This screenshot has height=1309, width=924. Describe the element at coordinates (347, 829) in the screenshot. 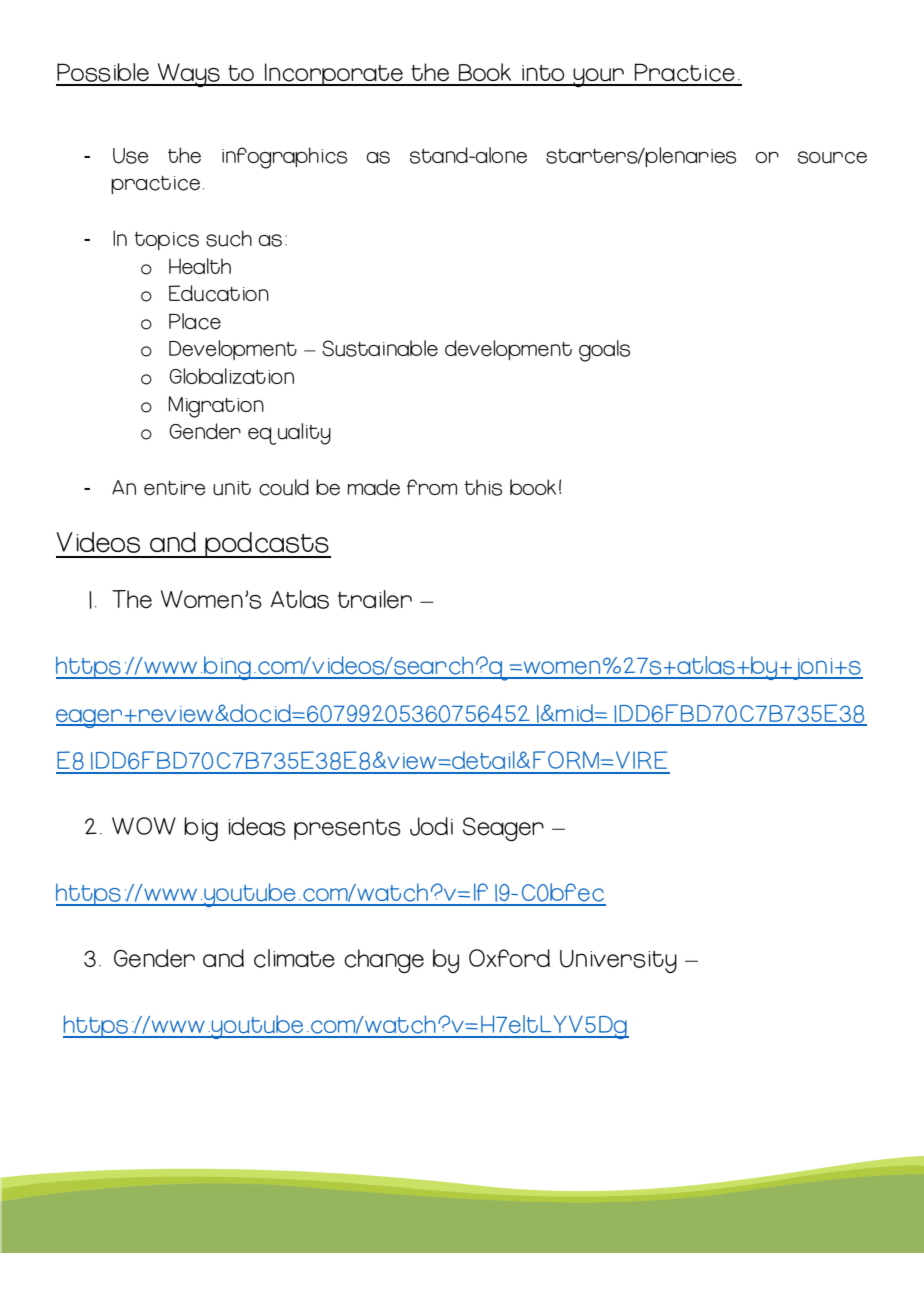

I see `presents` at that location.
